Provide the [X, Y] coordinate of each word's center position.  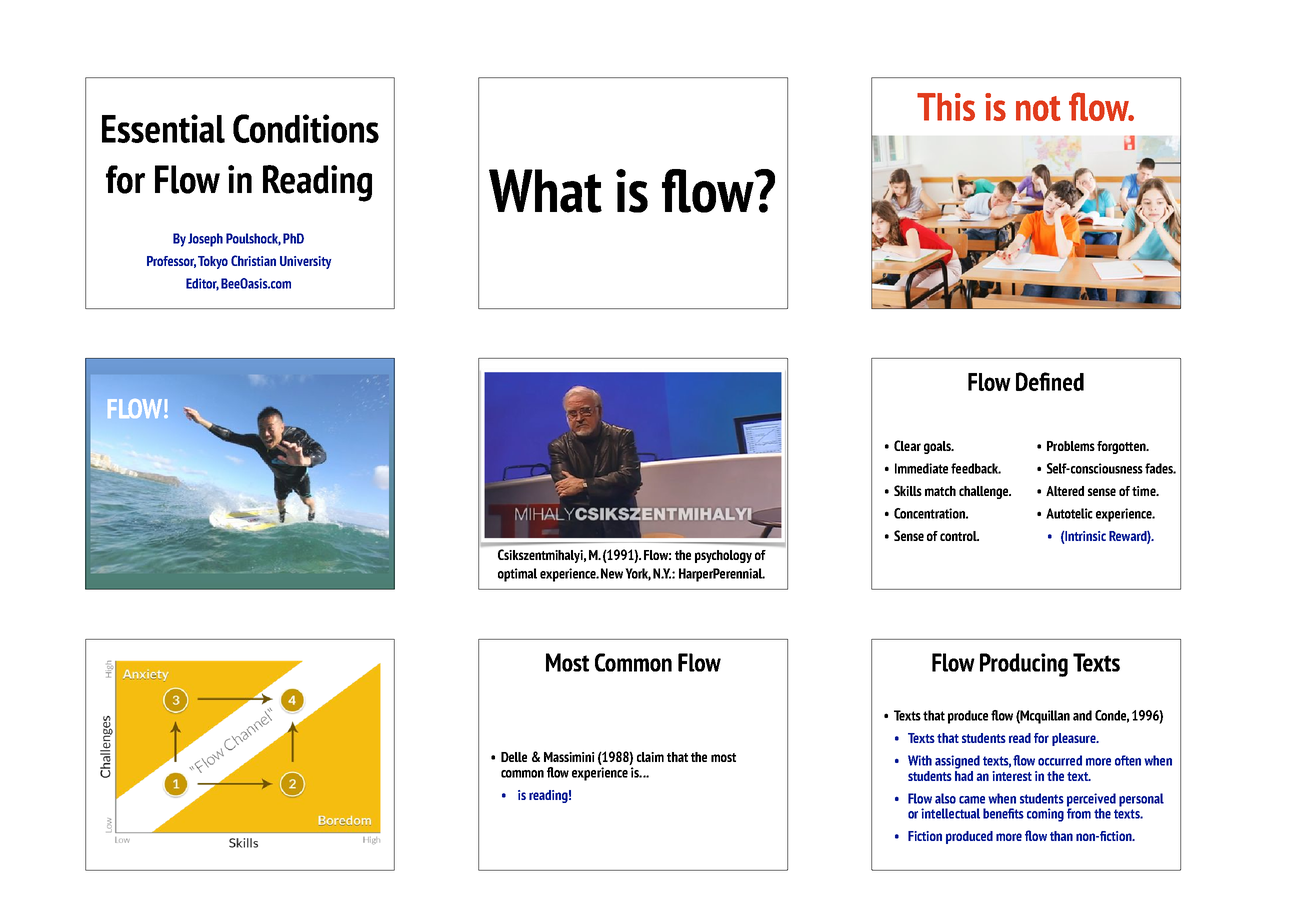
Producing [1024, 665]
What [545, 191]
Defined [1050, 381]
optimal [517, 575]
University [305, 262]
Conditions [306, 128]
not [1038, 108]
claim [650, 757]
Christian [253, 260]
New [612, 573]
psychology [723, 556]
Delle [514, 757]
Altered [1065, 491]
